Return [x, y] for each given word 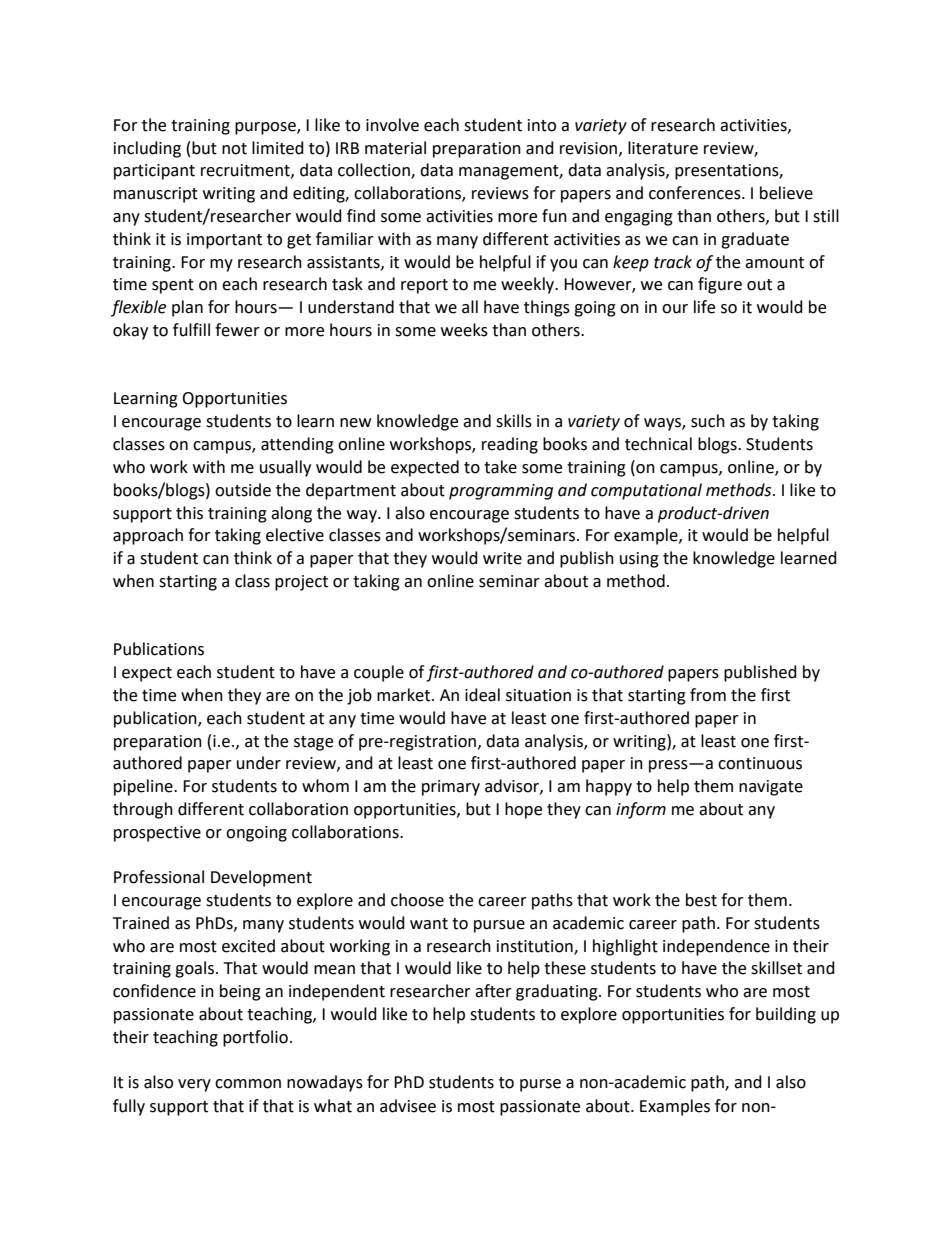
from [708, 695]
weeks [464, 330]
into [542, 125]
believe [786, 193]
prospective [157, 834]
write [502, 558]
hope [523, 810]
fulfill [191, 330]
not [234, 149]
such [708, 421]
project [301, 583]
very [194, 1085]
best [701, 900]
